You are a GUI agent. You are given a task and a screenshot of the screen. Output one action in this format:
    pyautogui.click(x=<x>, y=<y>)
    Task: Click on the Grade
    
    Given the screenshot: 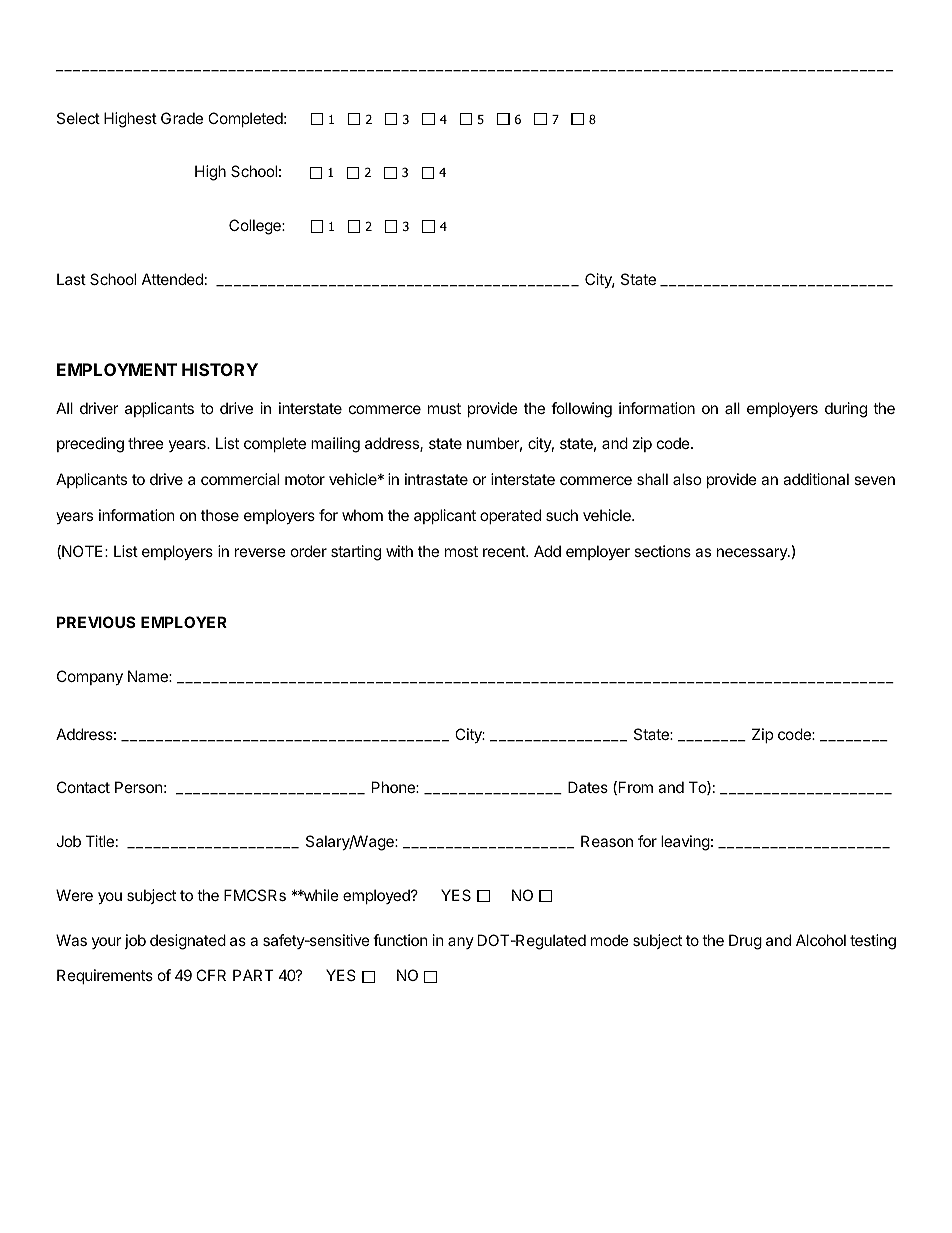 What is the action you would take?
    pyautogui.click(x=182, y=118)
